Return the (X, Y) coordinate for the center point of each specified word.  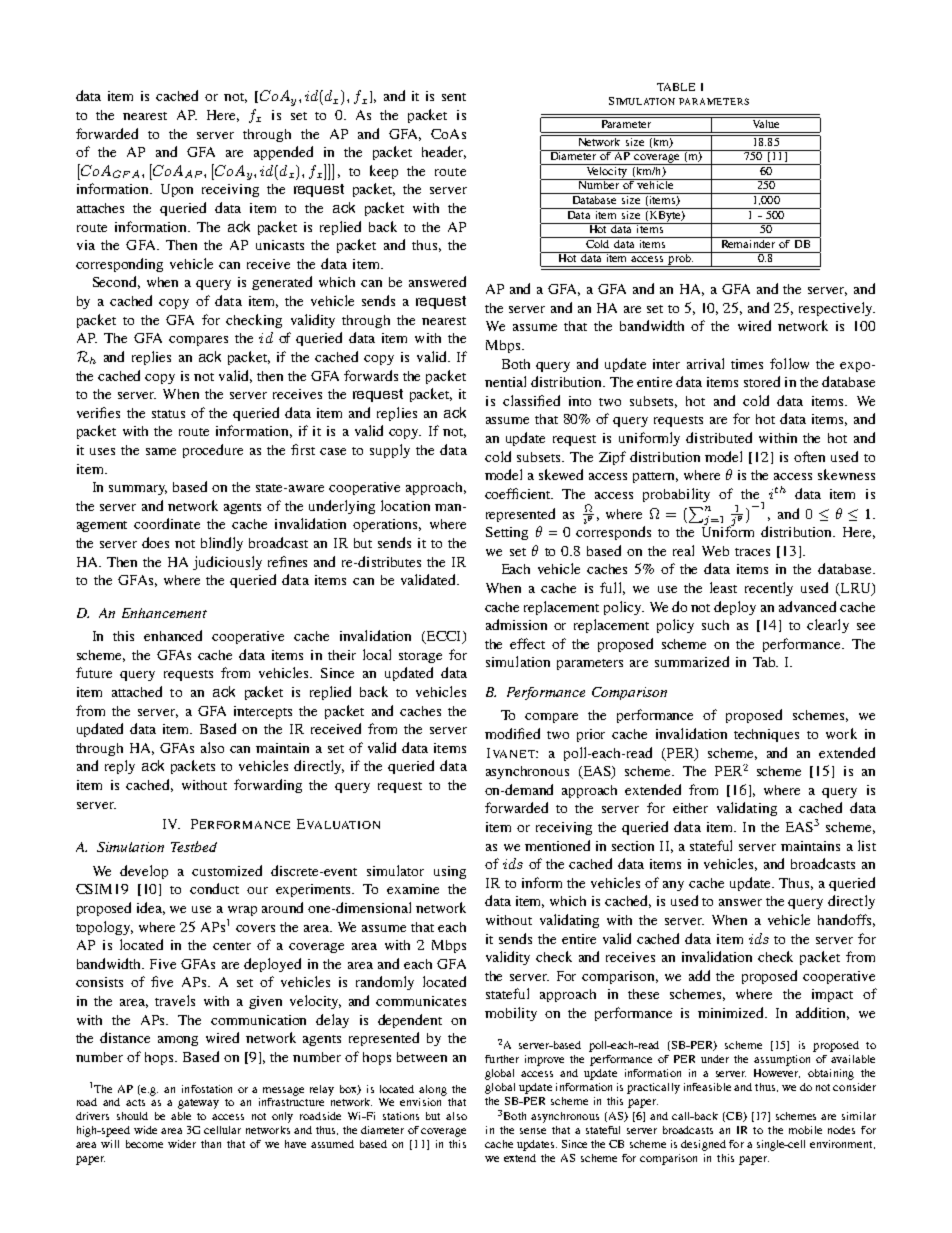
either (690, 808)
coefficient (519, 493)
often (809, 456)
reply (120, 767)
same (161, 451)
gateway (198, 1104)
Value (765, 122)
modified (512, 733)
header (444, 152)
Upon (177, 190)
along (433, 1090)
